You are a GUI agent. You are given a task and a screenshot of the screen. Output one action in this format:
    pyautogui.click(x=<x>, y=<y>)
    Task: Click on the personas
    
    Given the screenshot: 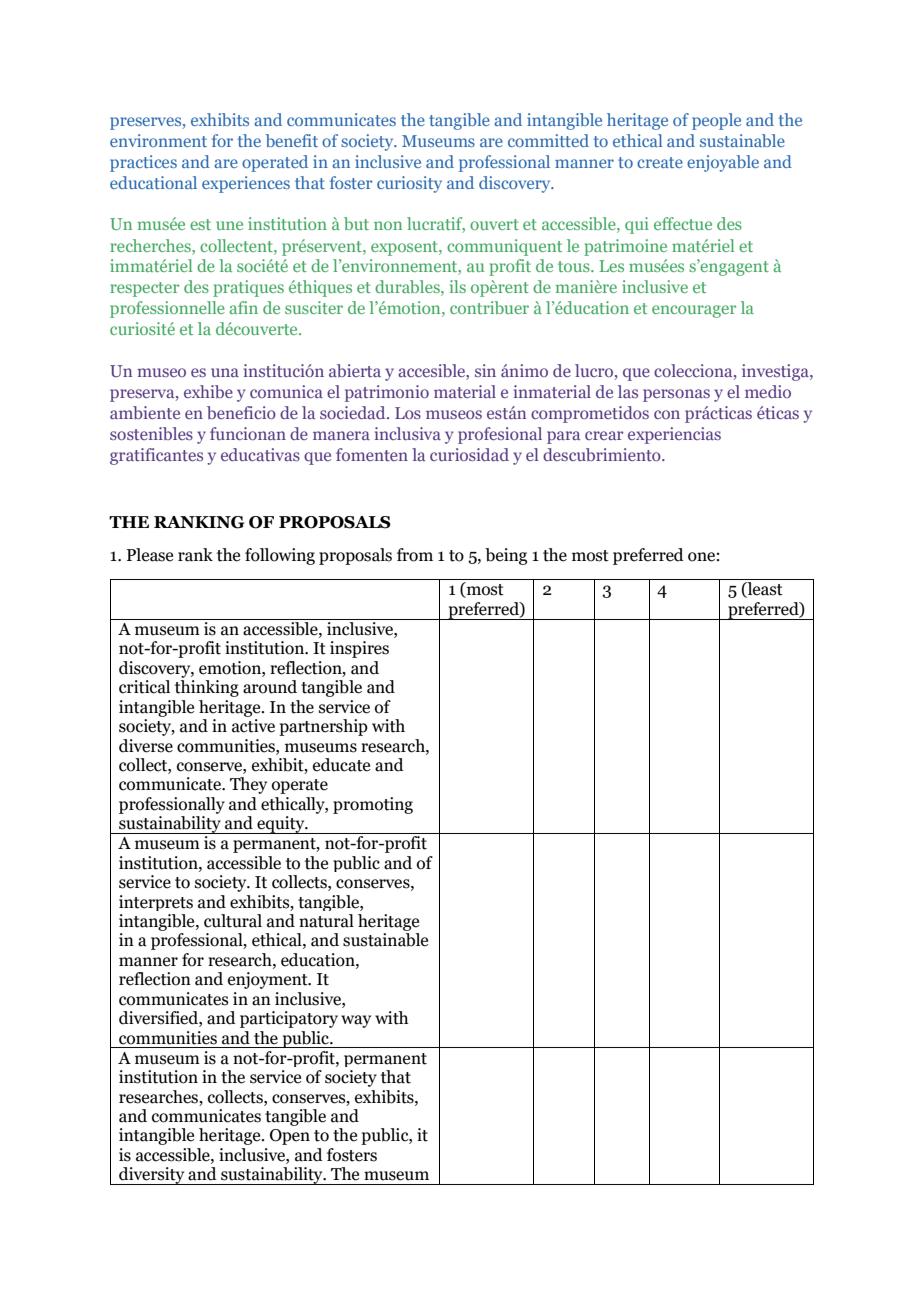 What is the action you would take?
    pyautogui.click(x=676, y=395)
